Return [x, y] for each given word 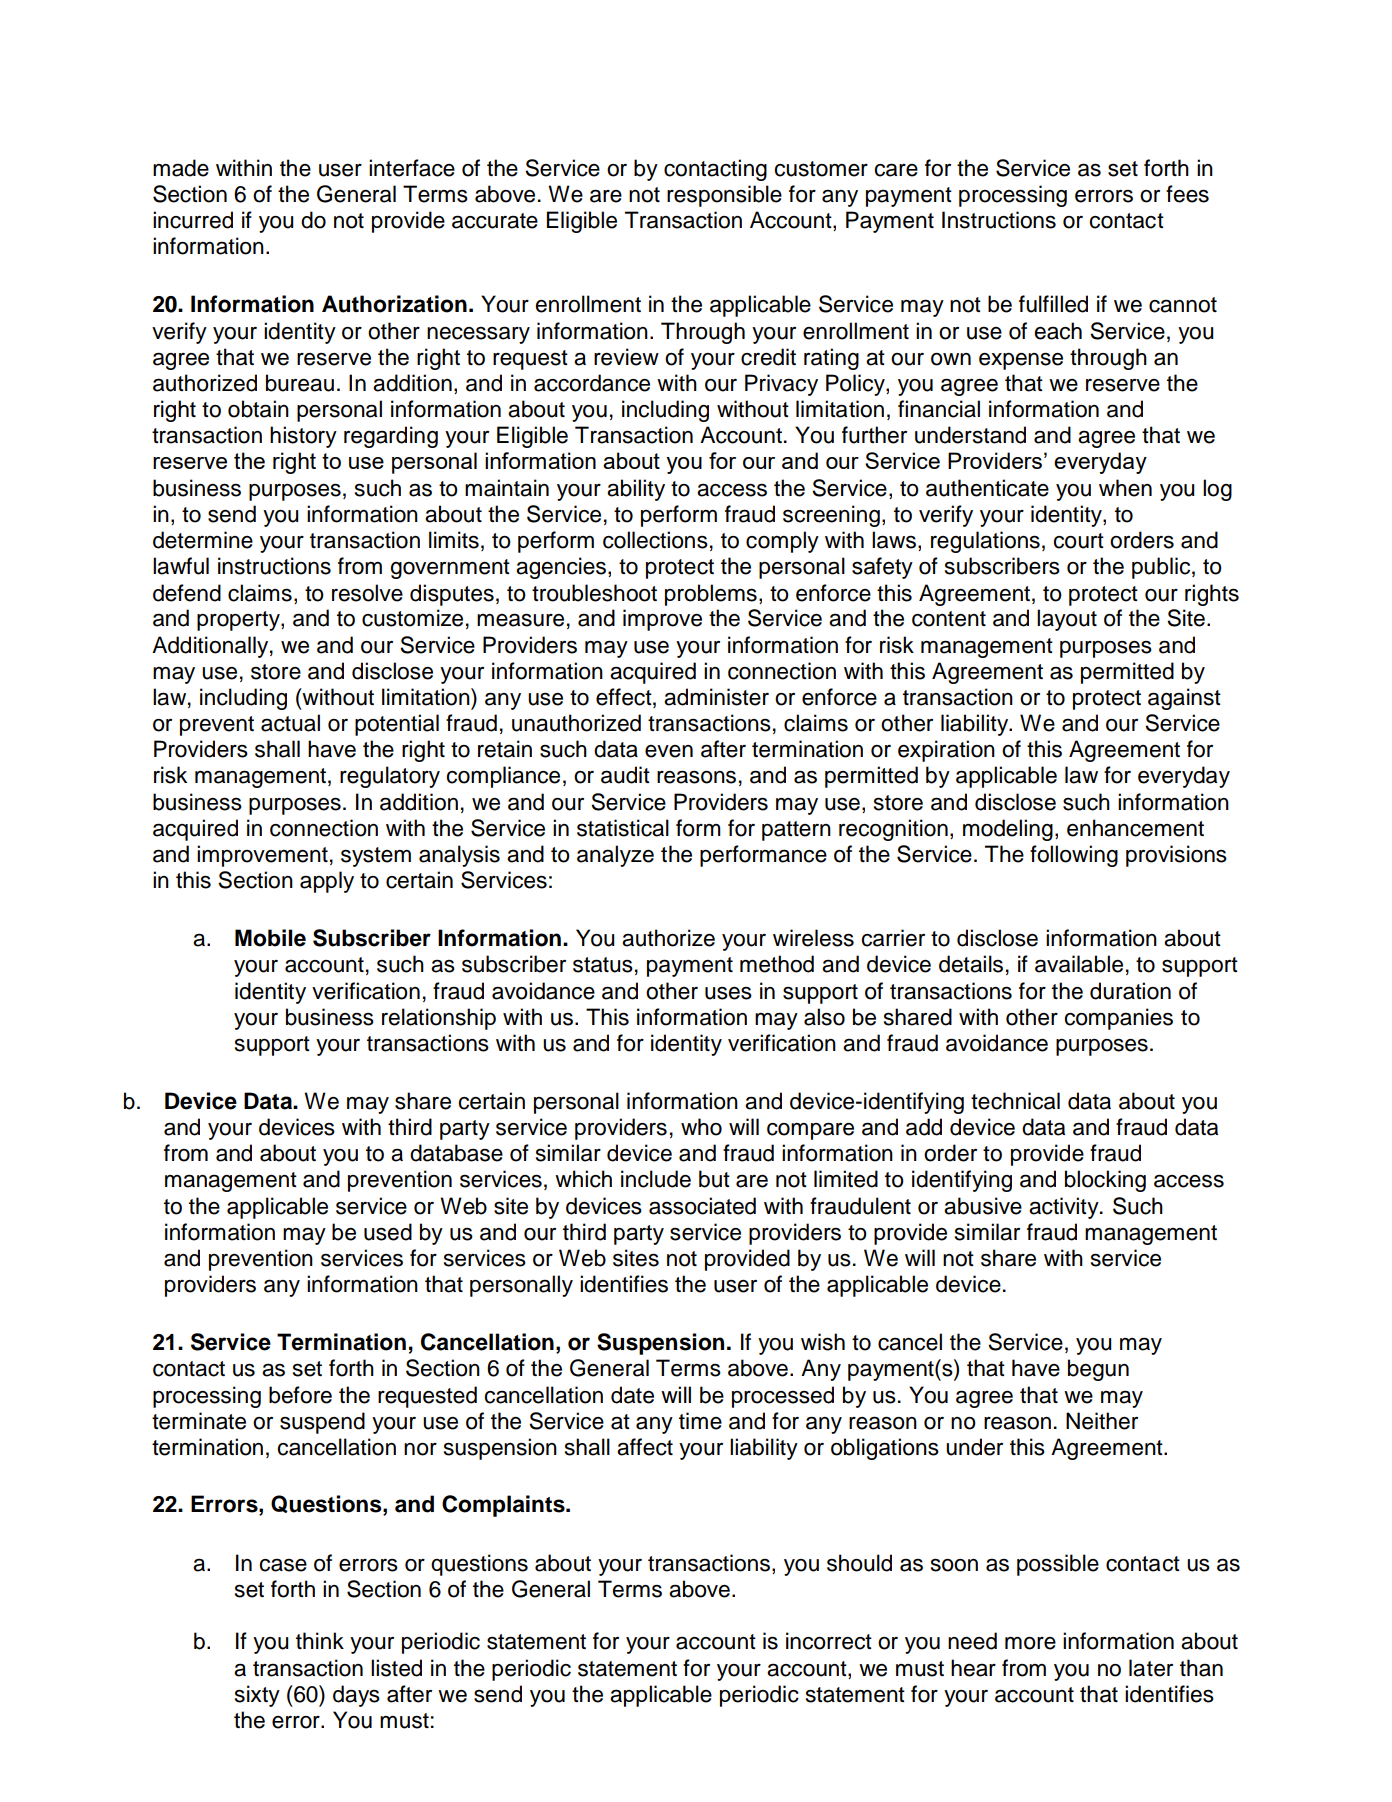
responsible [724, 196]
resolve [367, 593]
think [320, 1640]
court [1079, 541]
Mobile [270, 938]
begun [1098, 1370]
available [1079, 964]
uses [728, 993]
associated [702, 1206]
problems [711, 595]
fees [1187, 194]
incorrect [829, 1641]
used [388, 1232]
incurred [193, 220]
